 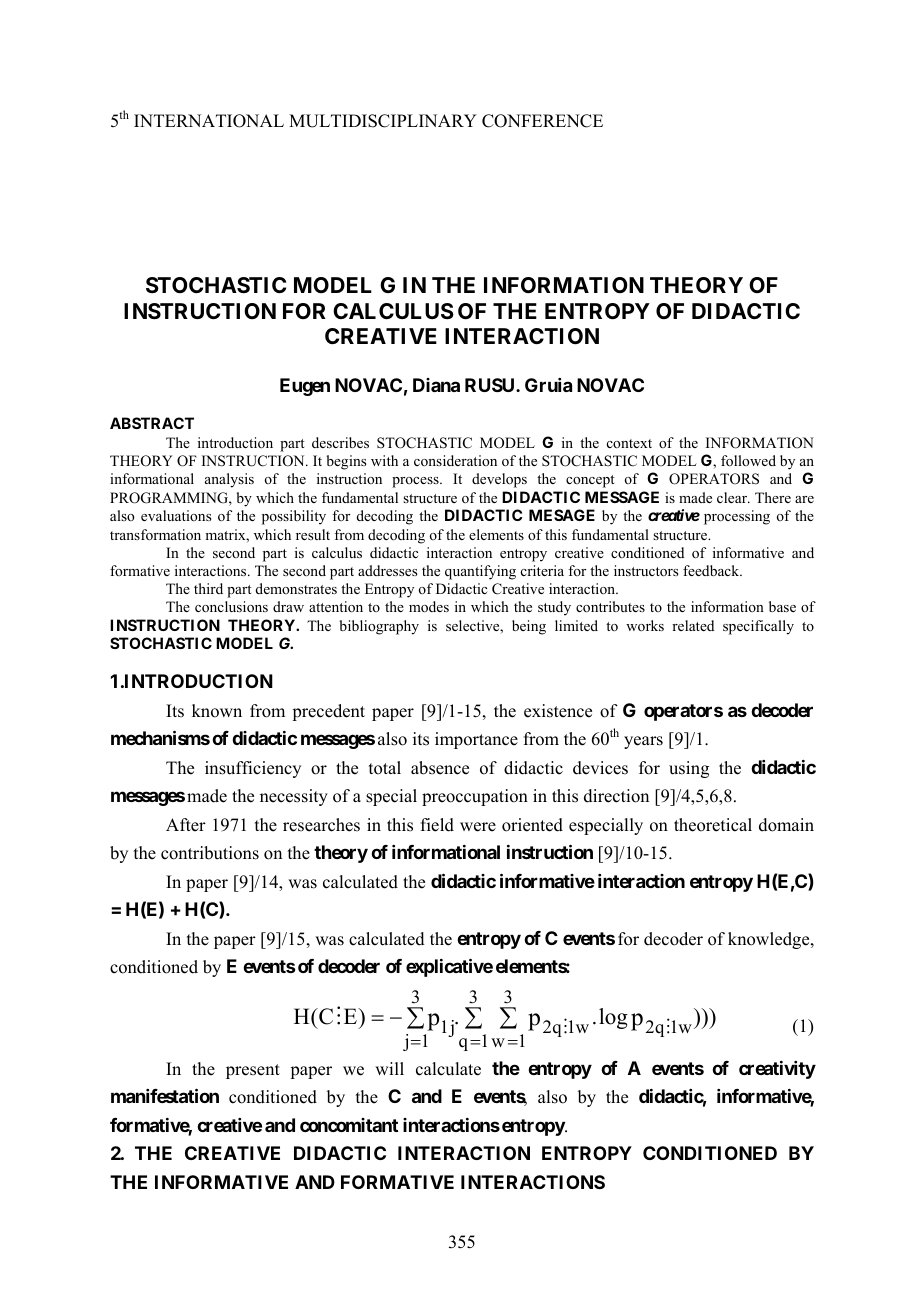 I want to click on conclusions, so click(x=231, y=607).
